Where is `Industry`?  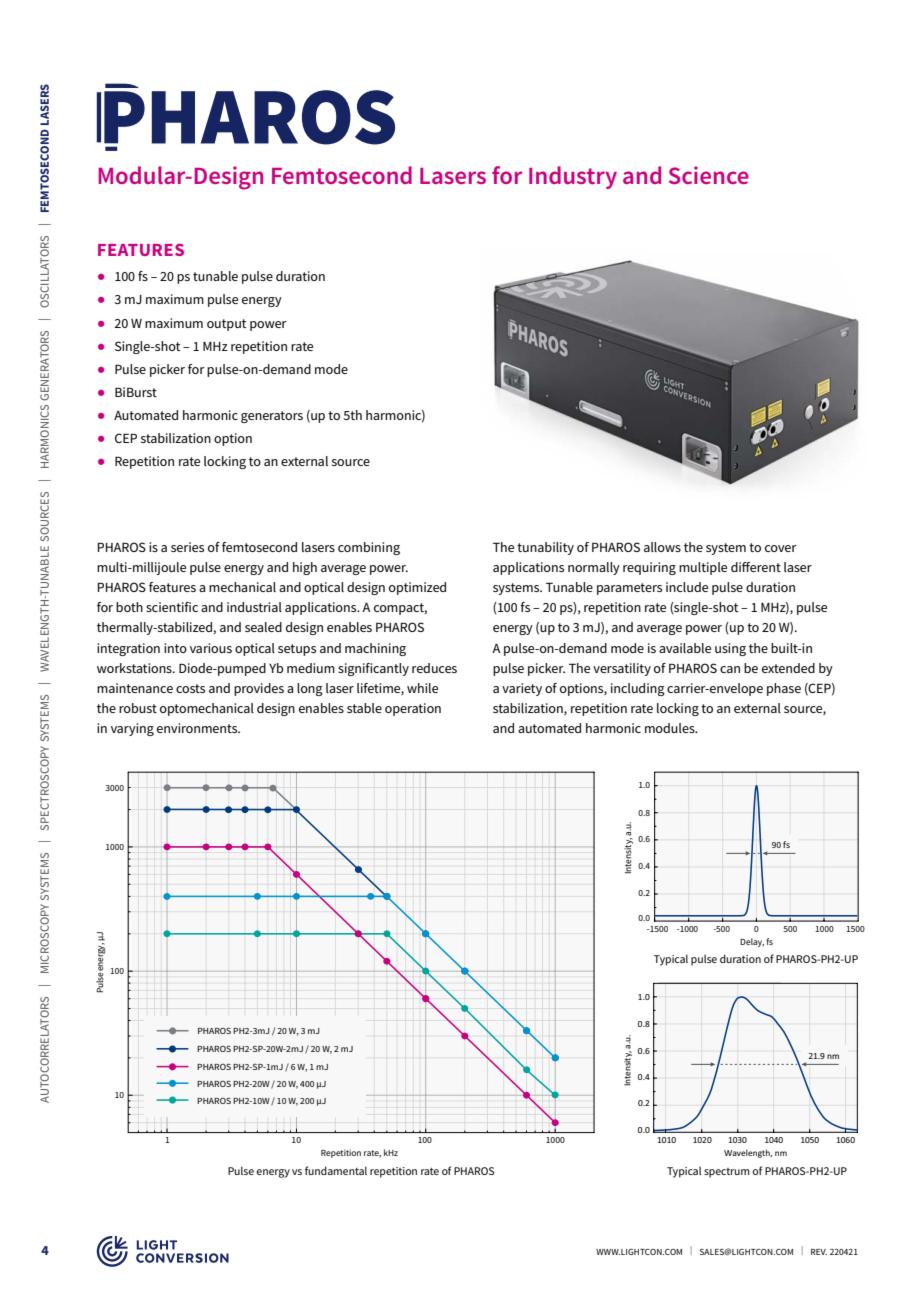 Industry is located at coordinates (573, 177).
